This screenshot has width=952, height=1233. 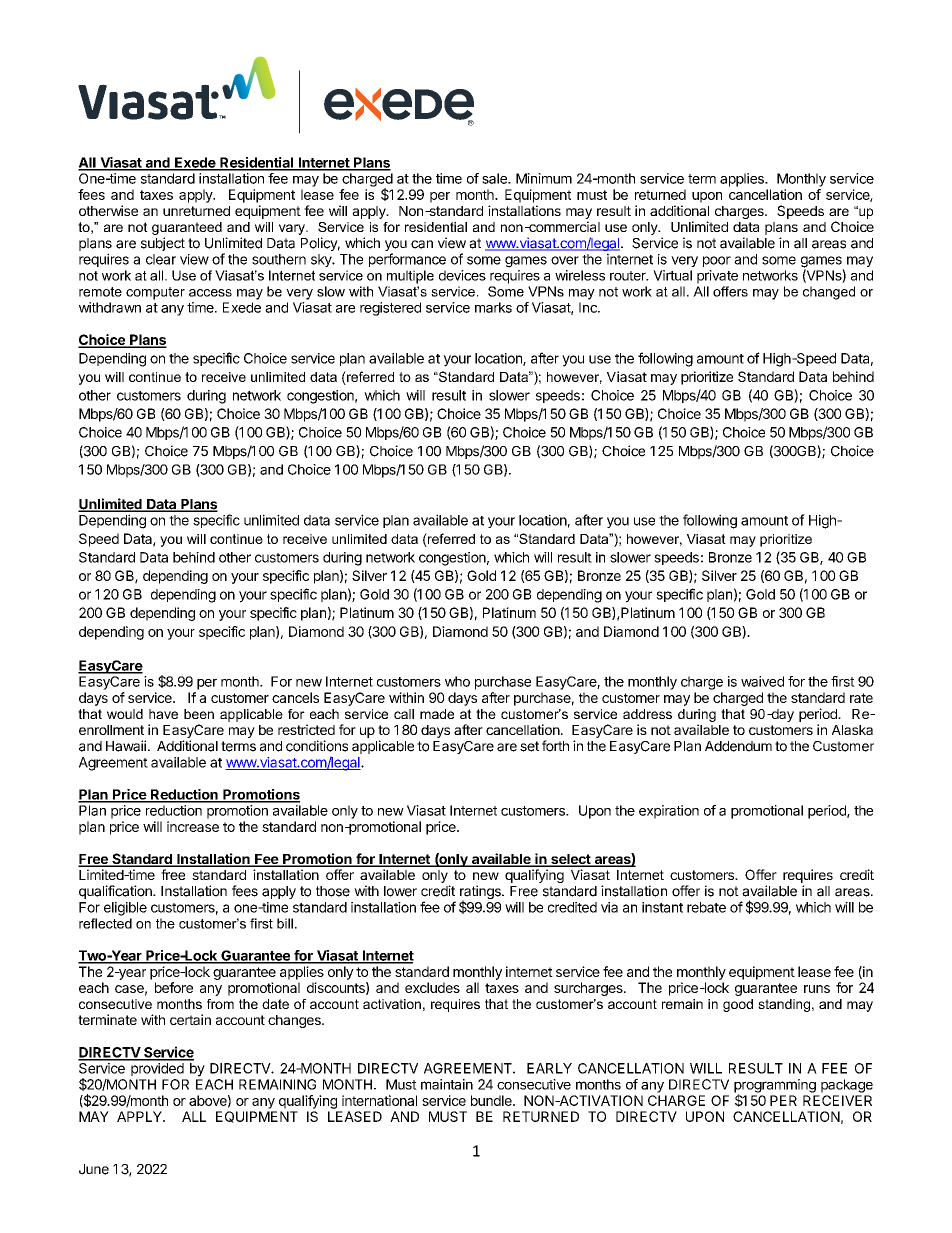 I want to click on been, so click(x=199, y=714).
